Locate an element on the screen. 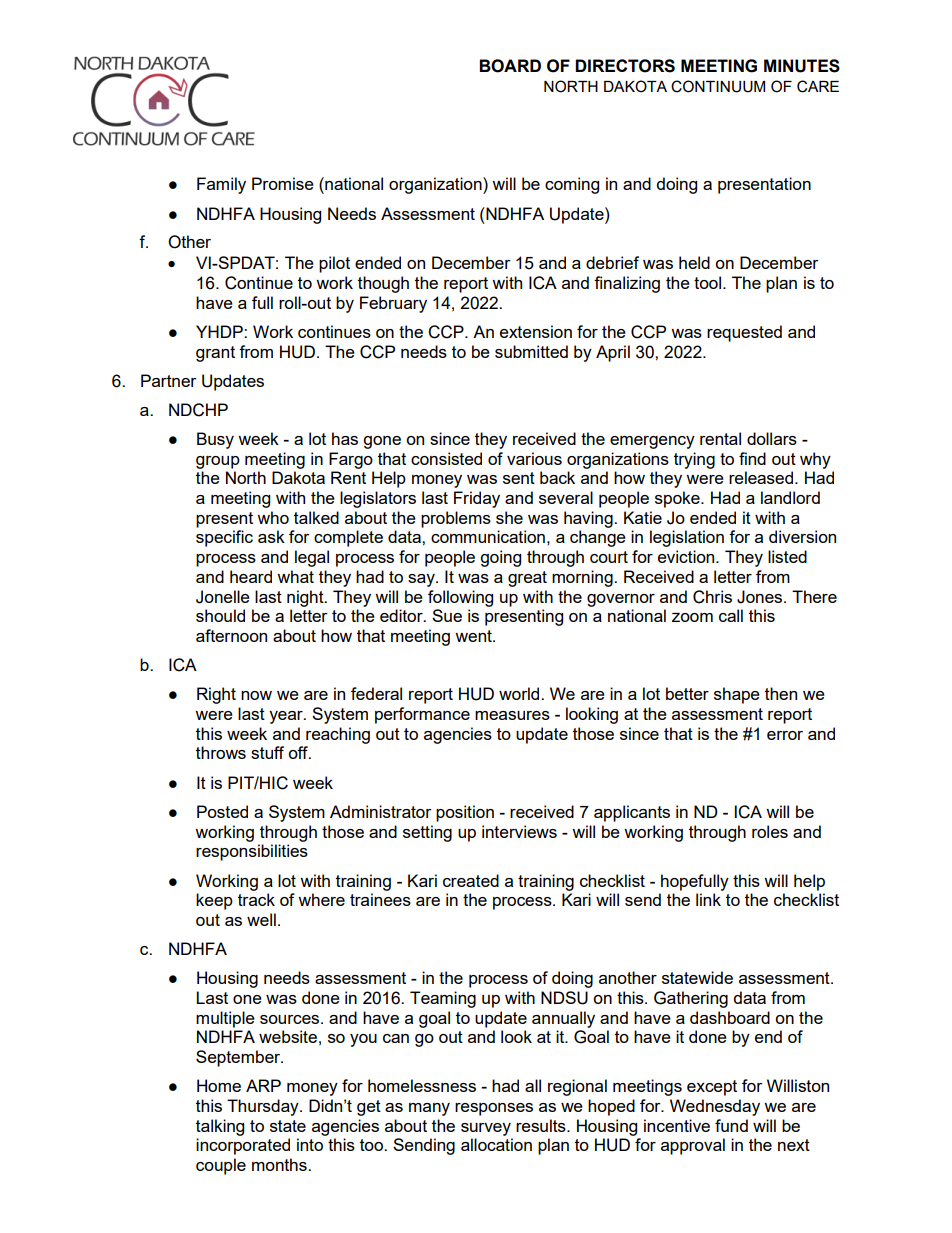 The width and height of the screenshot is (952, 1233). link is located at coordinates (708, 899).
